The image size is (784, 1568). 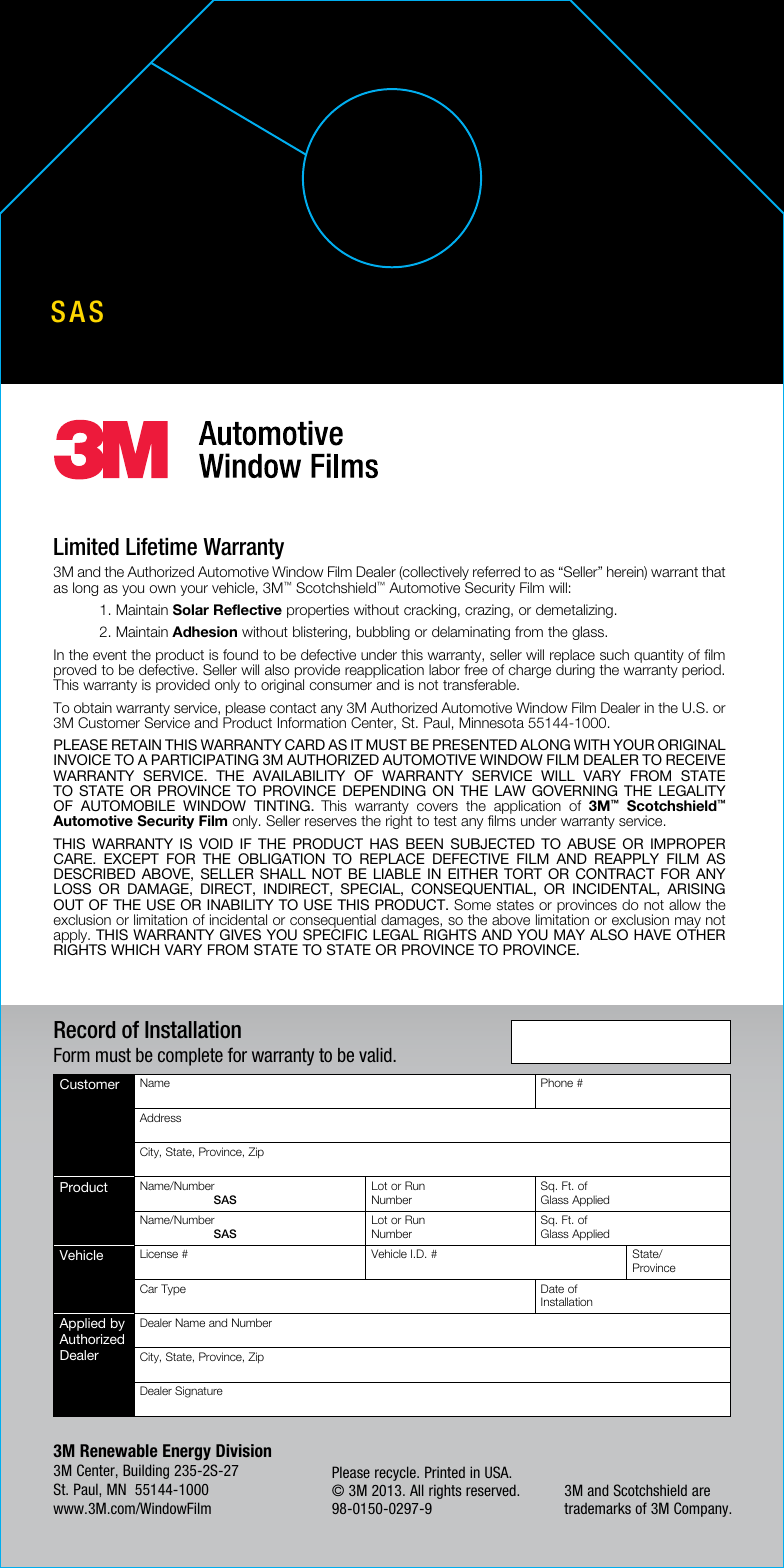 I want to click on USA, so click(x=498, y=1472).
